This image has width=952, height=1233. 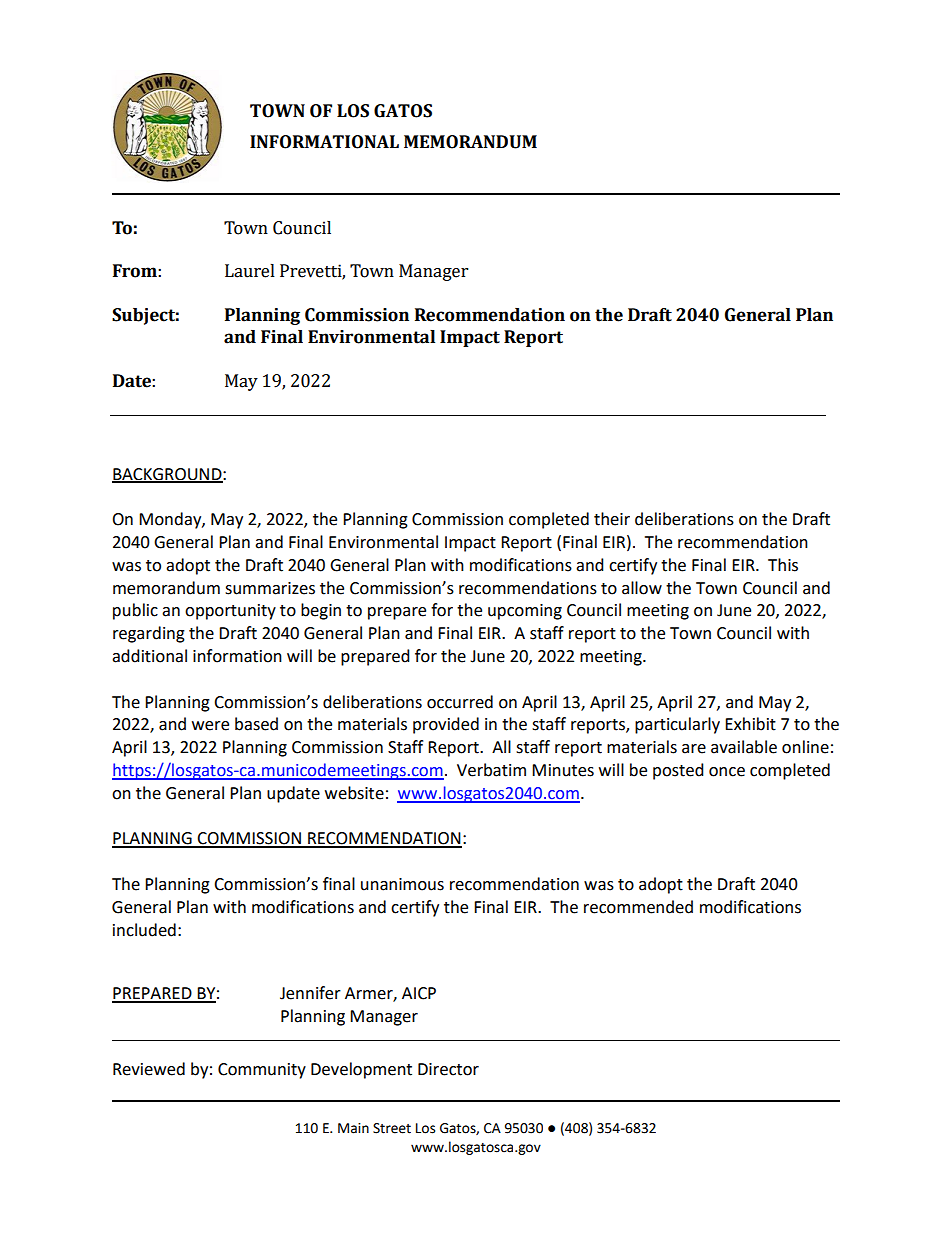 What do you see at coordinates (727, 772) in the image?
I see `once` at bounding box center [727, 772].
